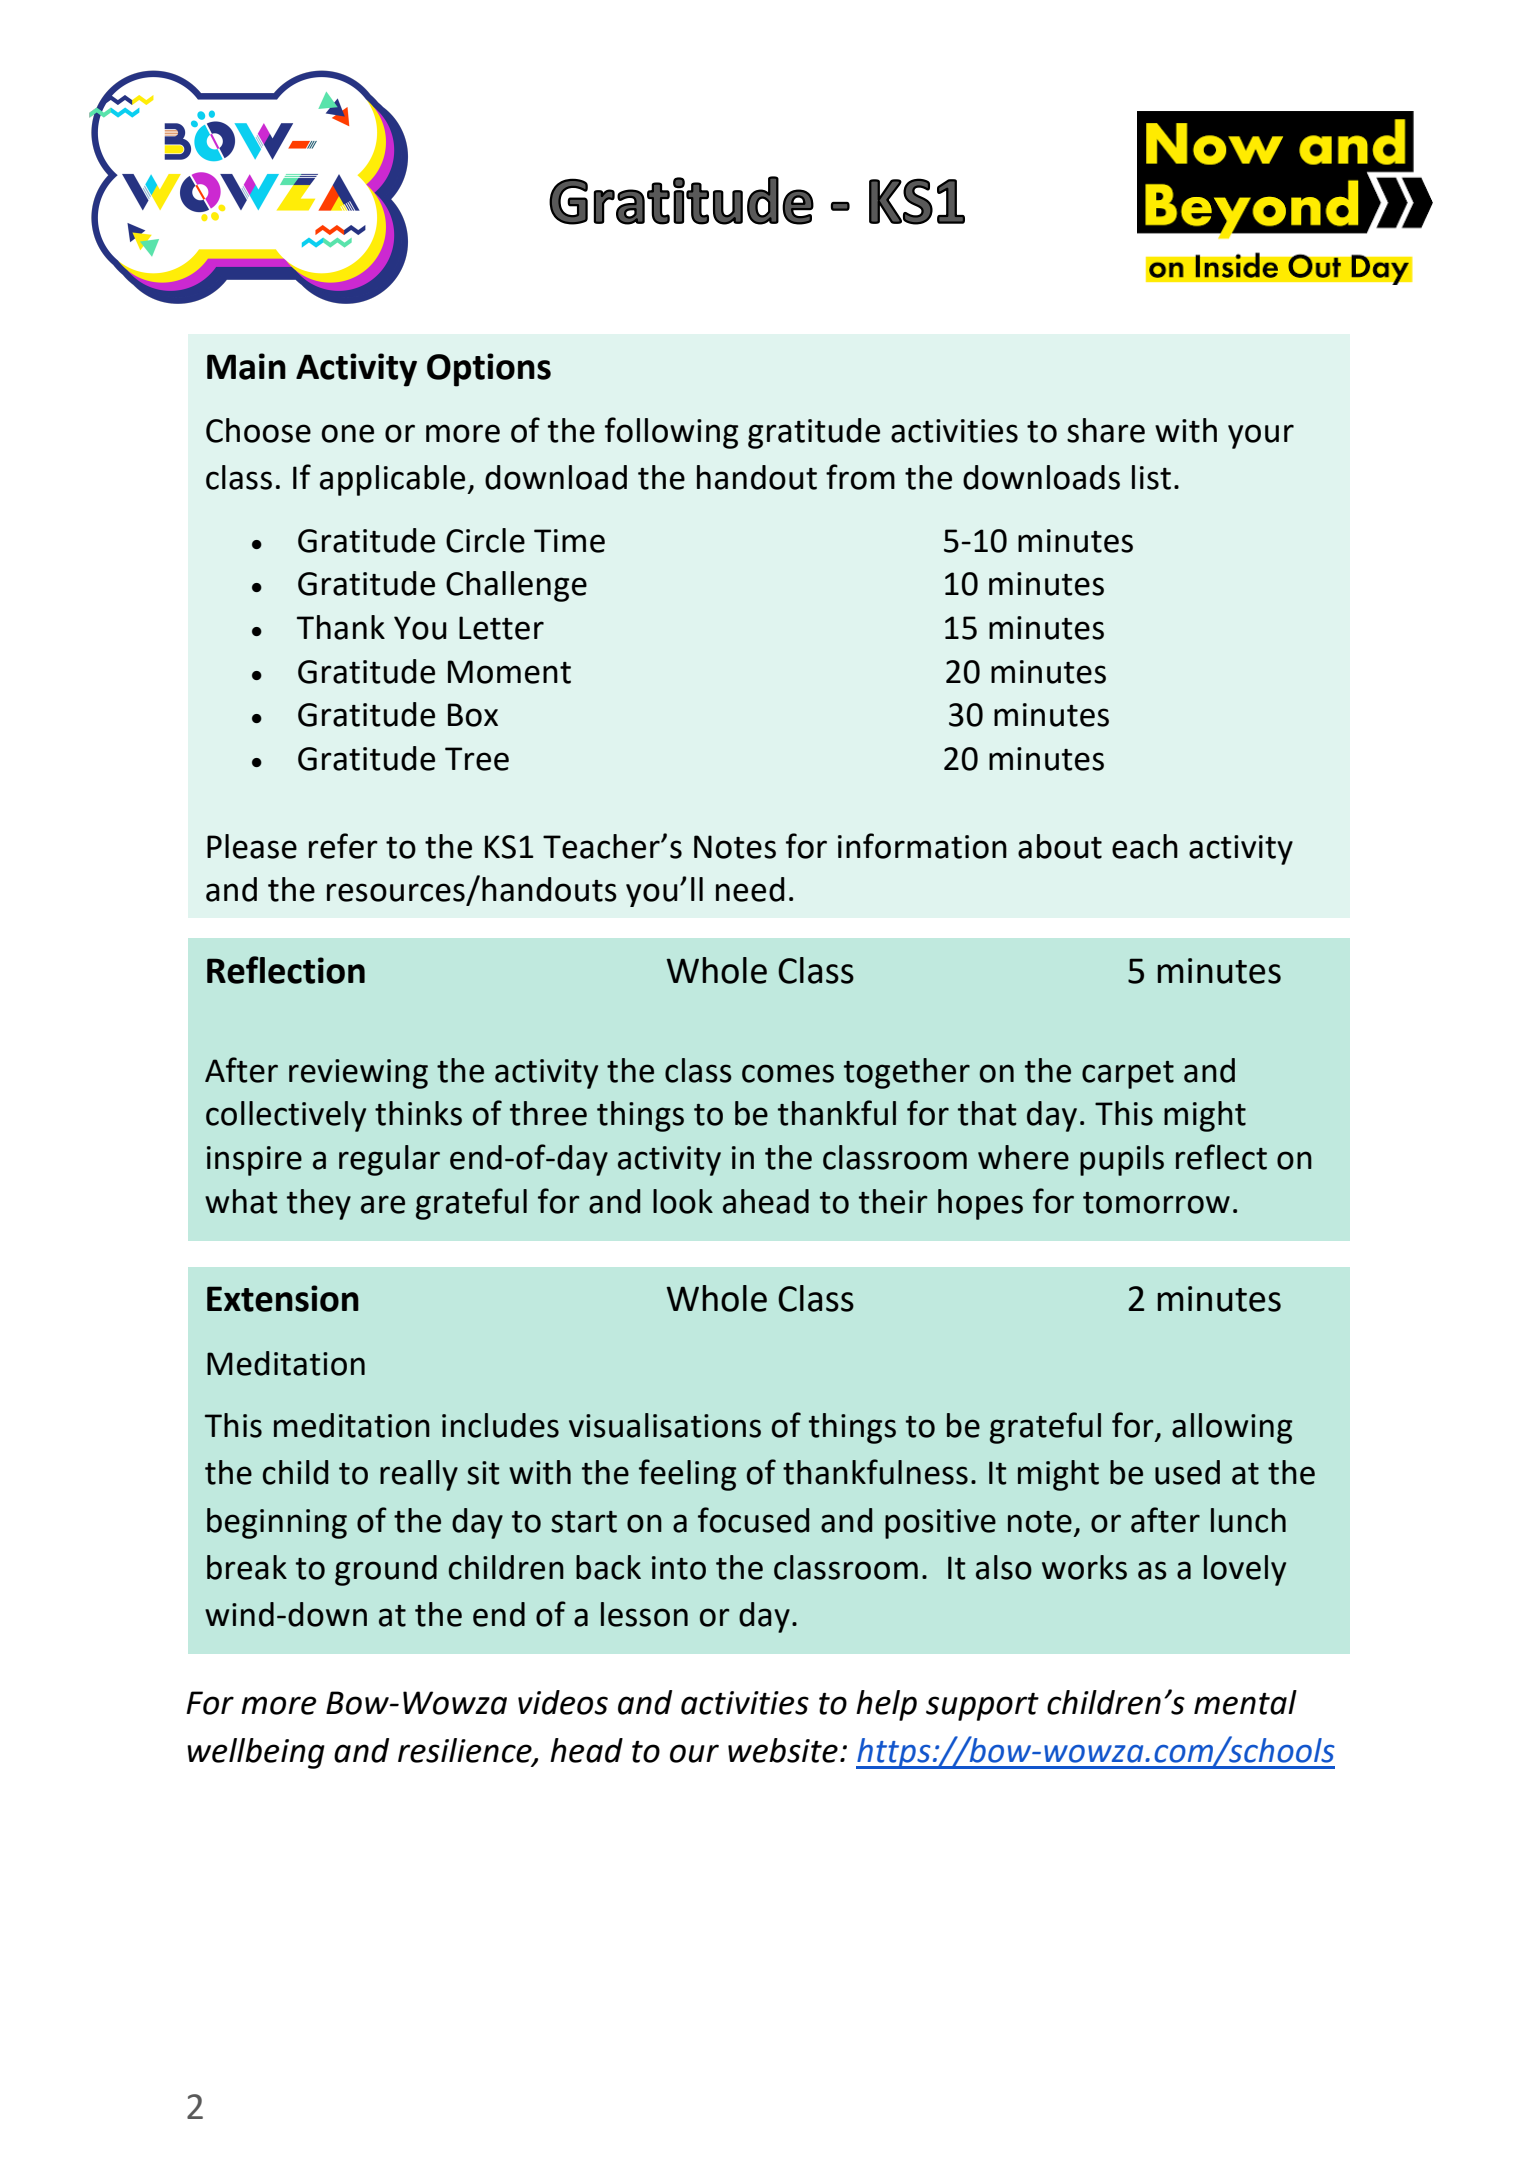  I want to click on following, so click(671, 433).
